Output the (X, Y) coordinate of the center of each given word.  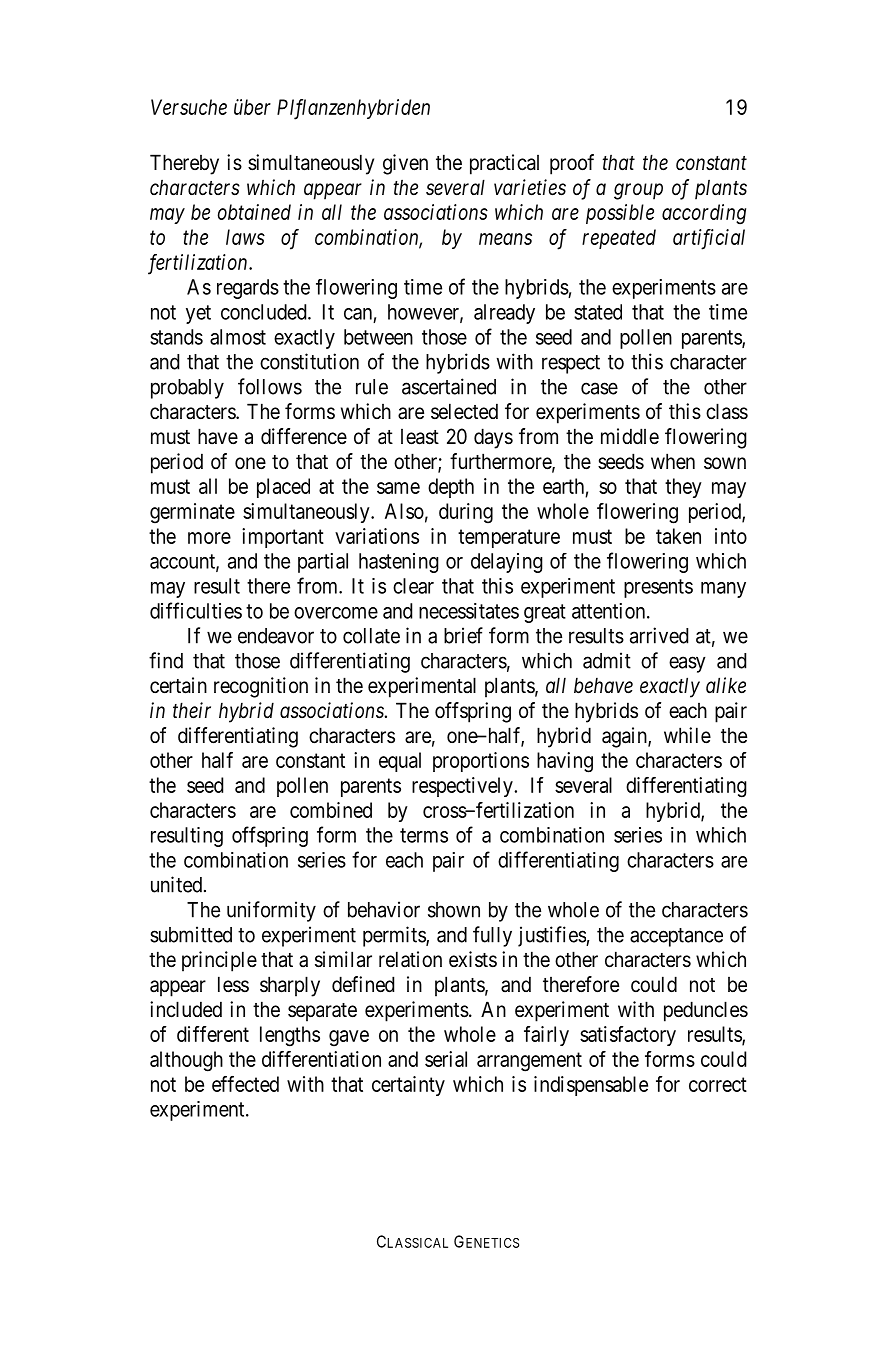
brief (463, 635)
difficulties (196, 610)
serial (446, 1059)
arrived (659, 635)
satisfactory (628, 1036)
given (405, 164)
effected (245, 1084)
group (638, 191)
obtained (254, 212)
